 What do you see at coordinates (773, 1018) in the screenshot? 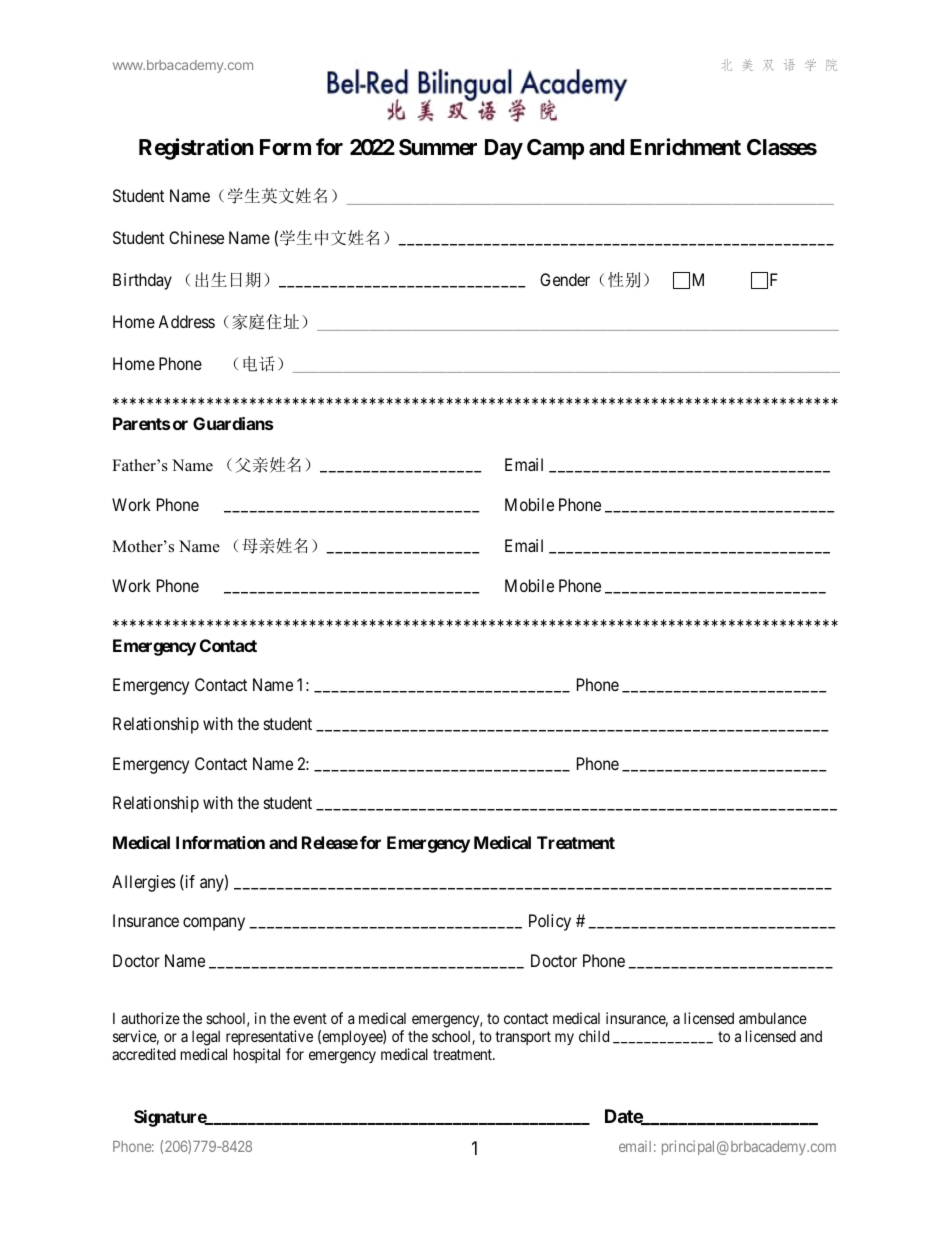
I see `ambulance` at bounding box center [773, 1018].
